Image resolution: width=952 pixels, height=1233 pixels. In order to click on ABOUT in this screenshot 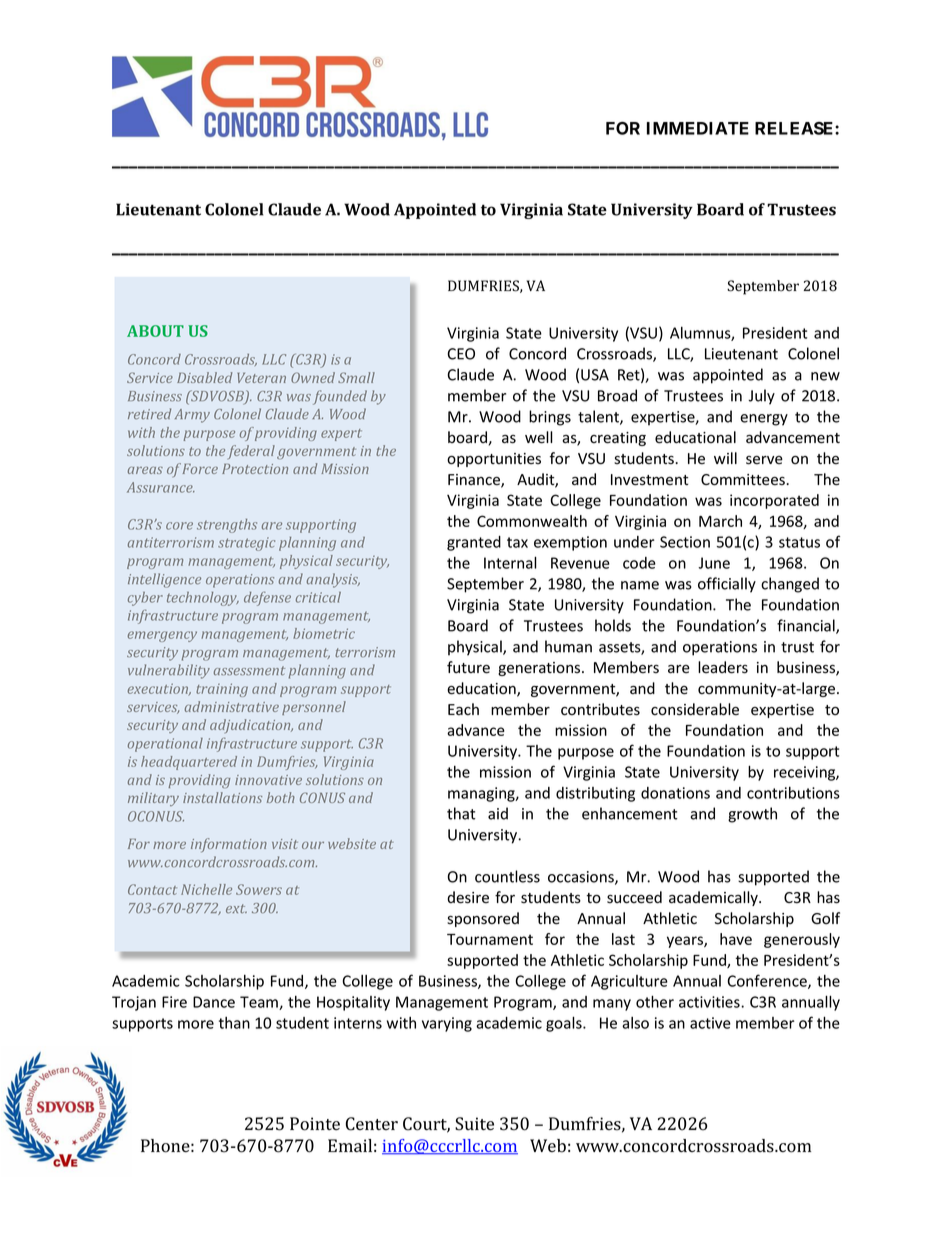, I will do `click(155, 331)`.
